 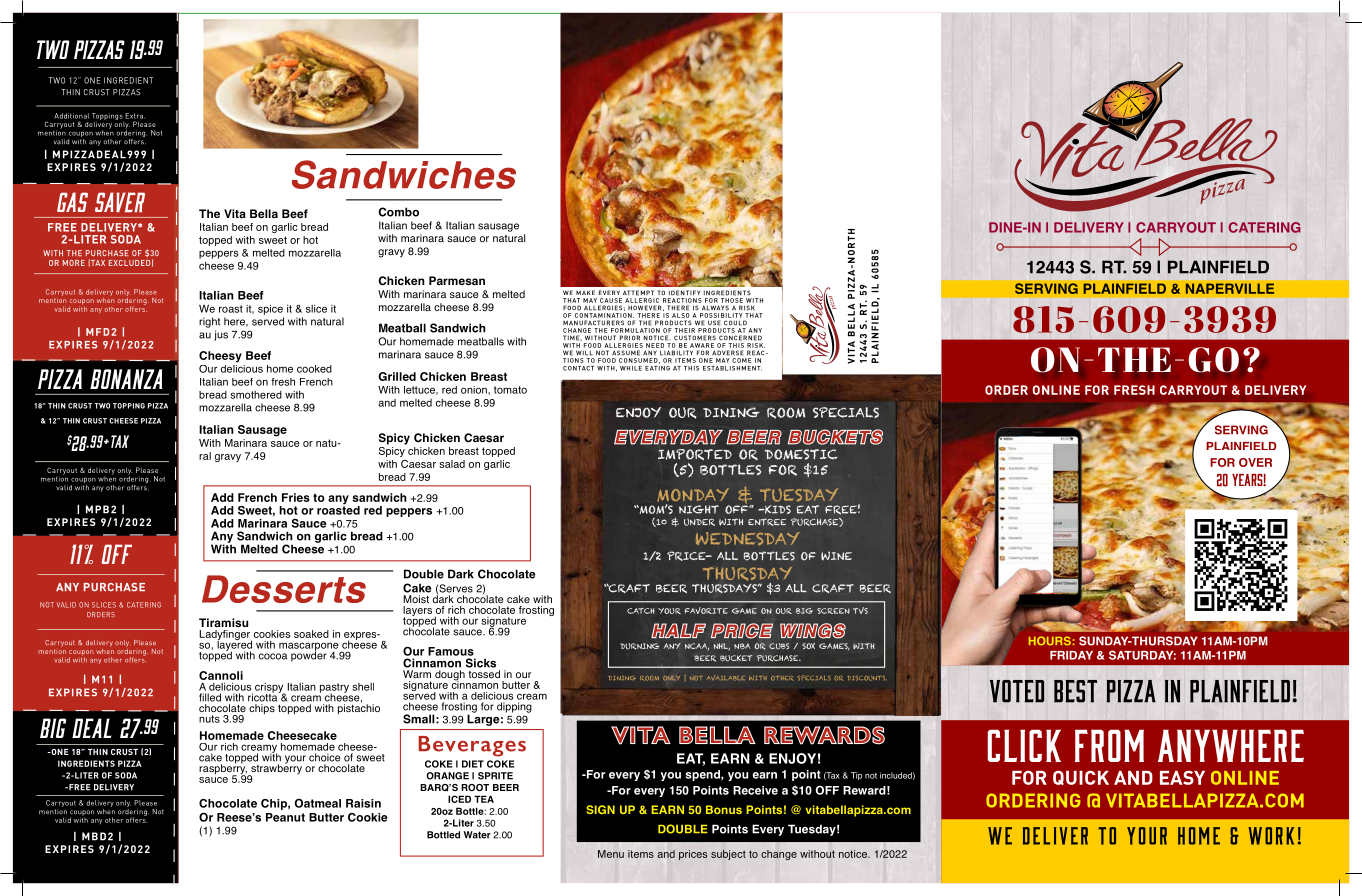 I want to click on strawberry, so click(x=275, y=769).
